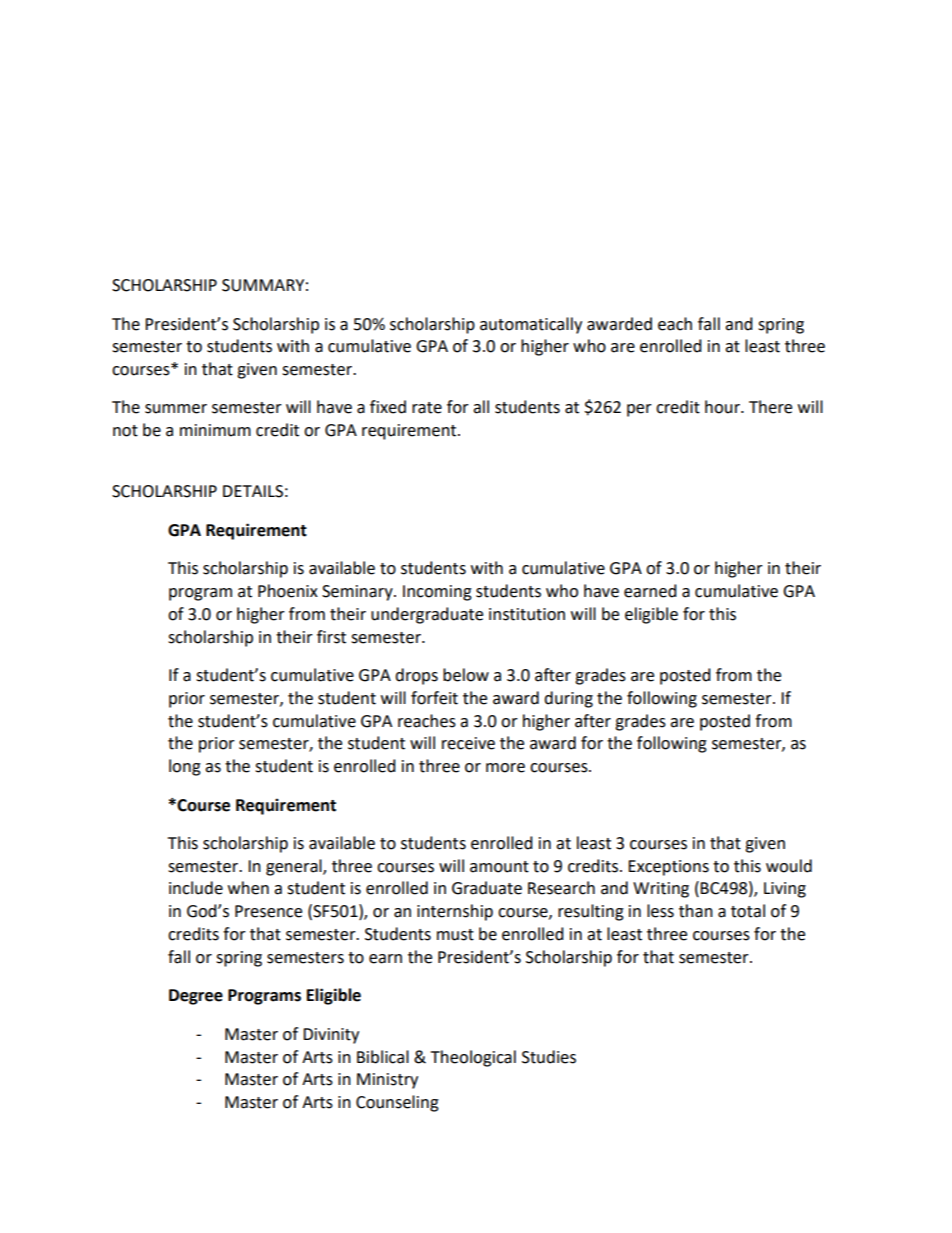 Image resolution: width=952 pixels, height=1233 pixels. I want to click on during, so click(568, 699).
